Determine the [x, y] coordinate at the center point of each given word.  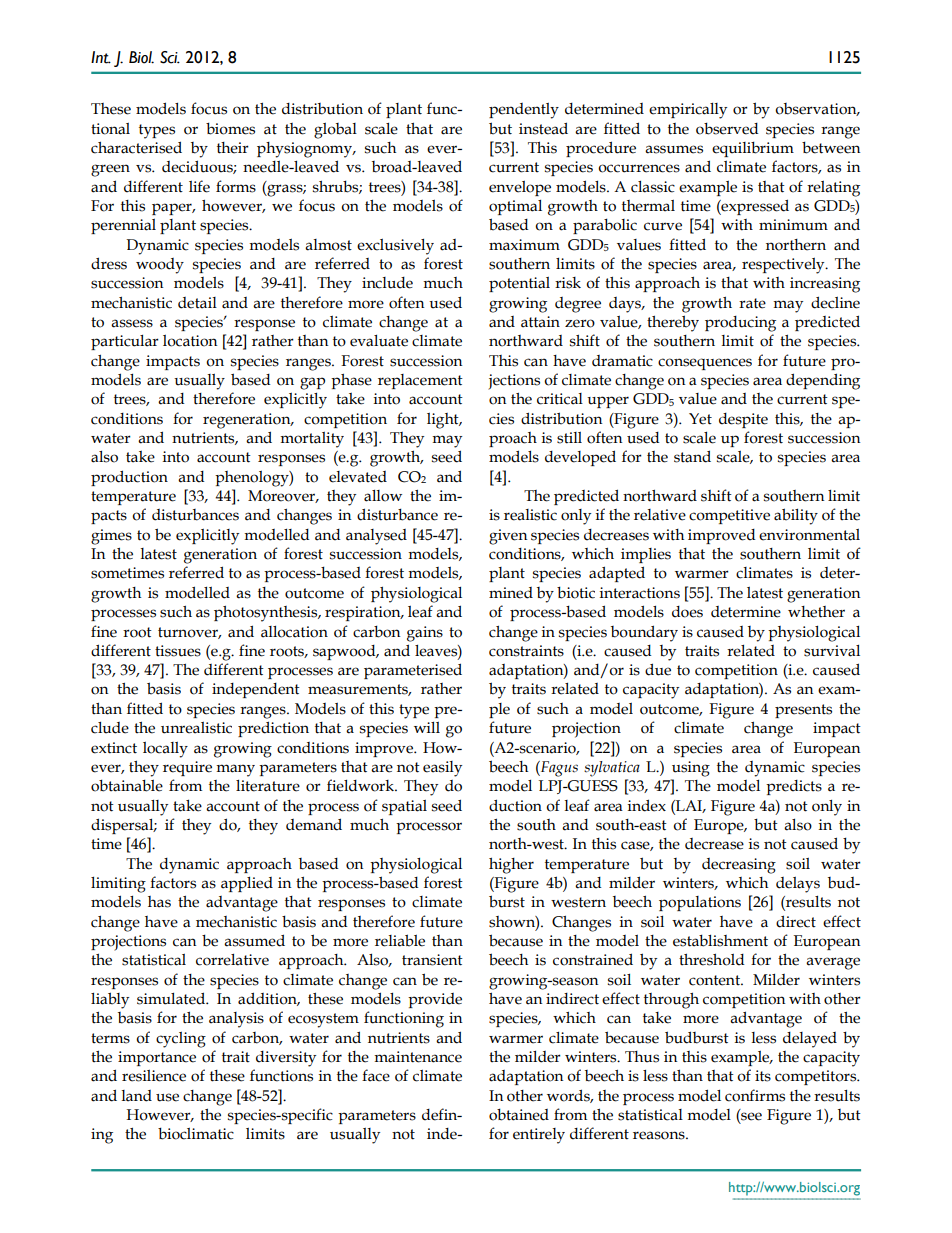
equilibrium [753, 149]
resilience [154, 1076]
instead [543, 128]
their [233, 148]
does [687, 612]
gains [425, 634]
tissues [178, 651]
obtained [519, 1114]
